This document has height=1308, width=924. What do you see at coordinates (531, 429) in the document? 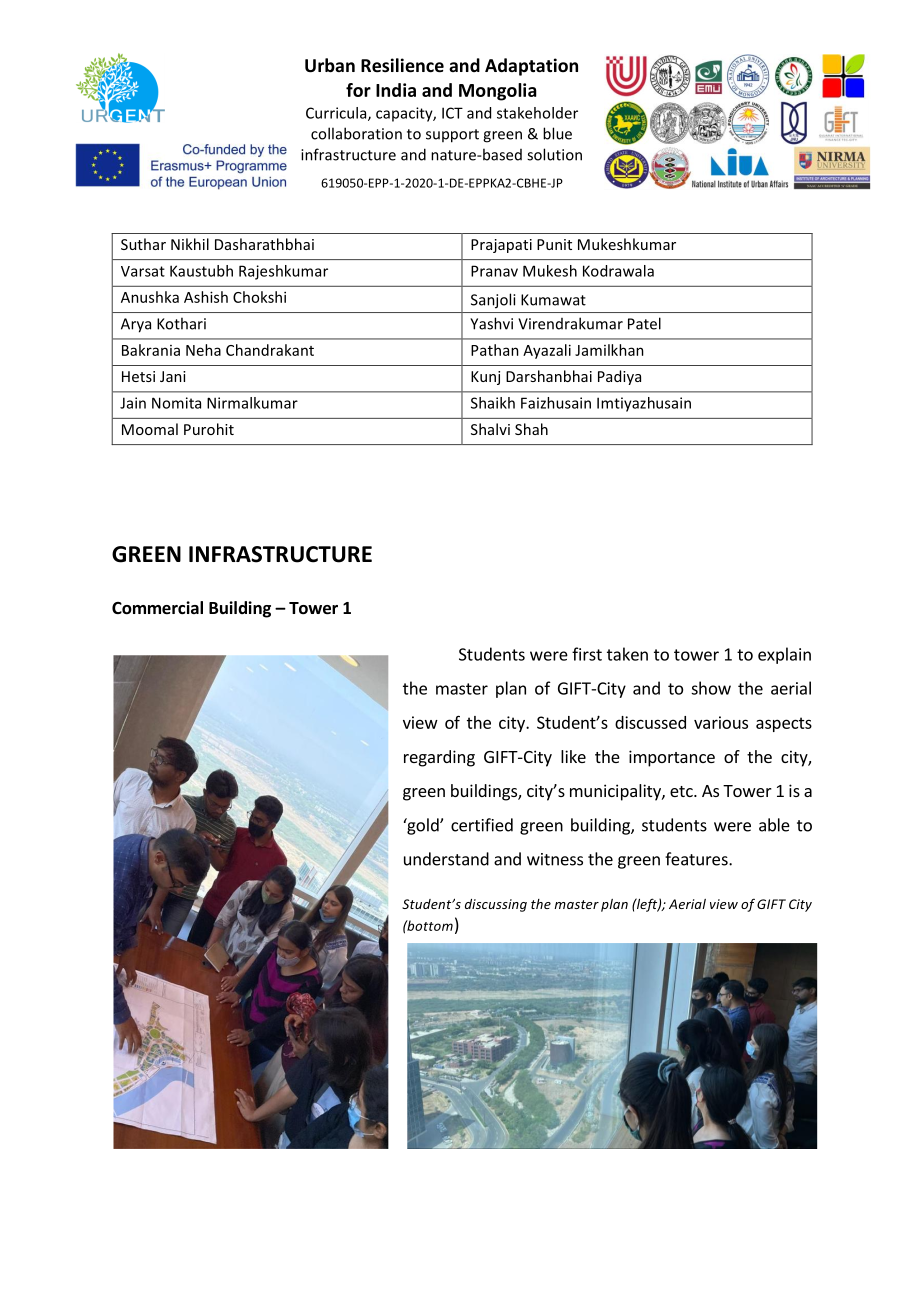
I see `Shah` at bounding box center [531, 429].
